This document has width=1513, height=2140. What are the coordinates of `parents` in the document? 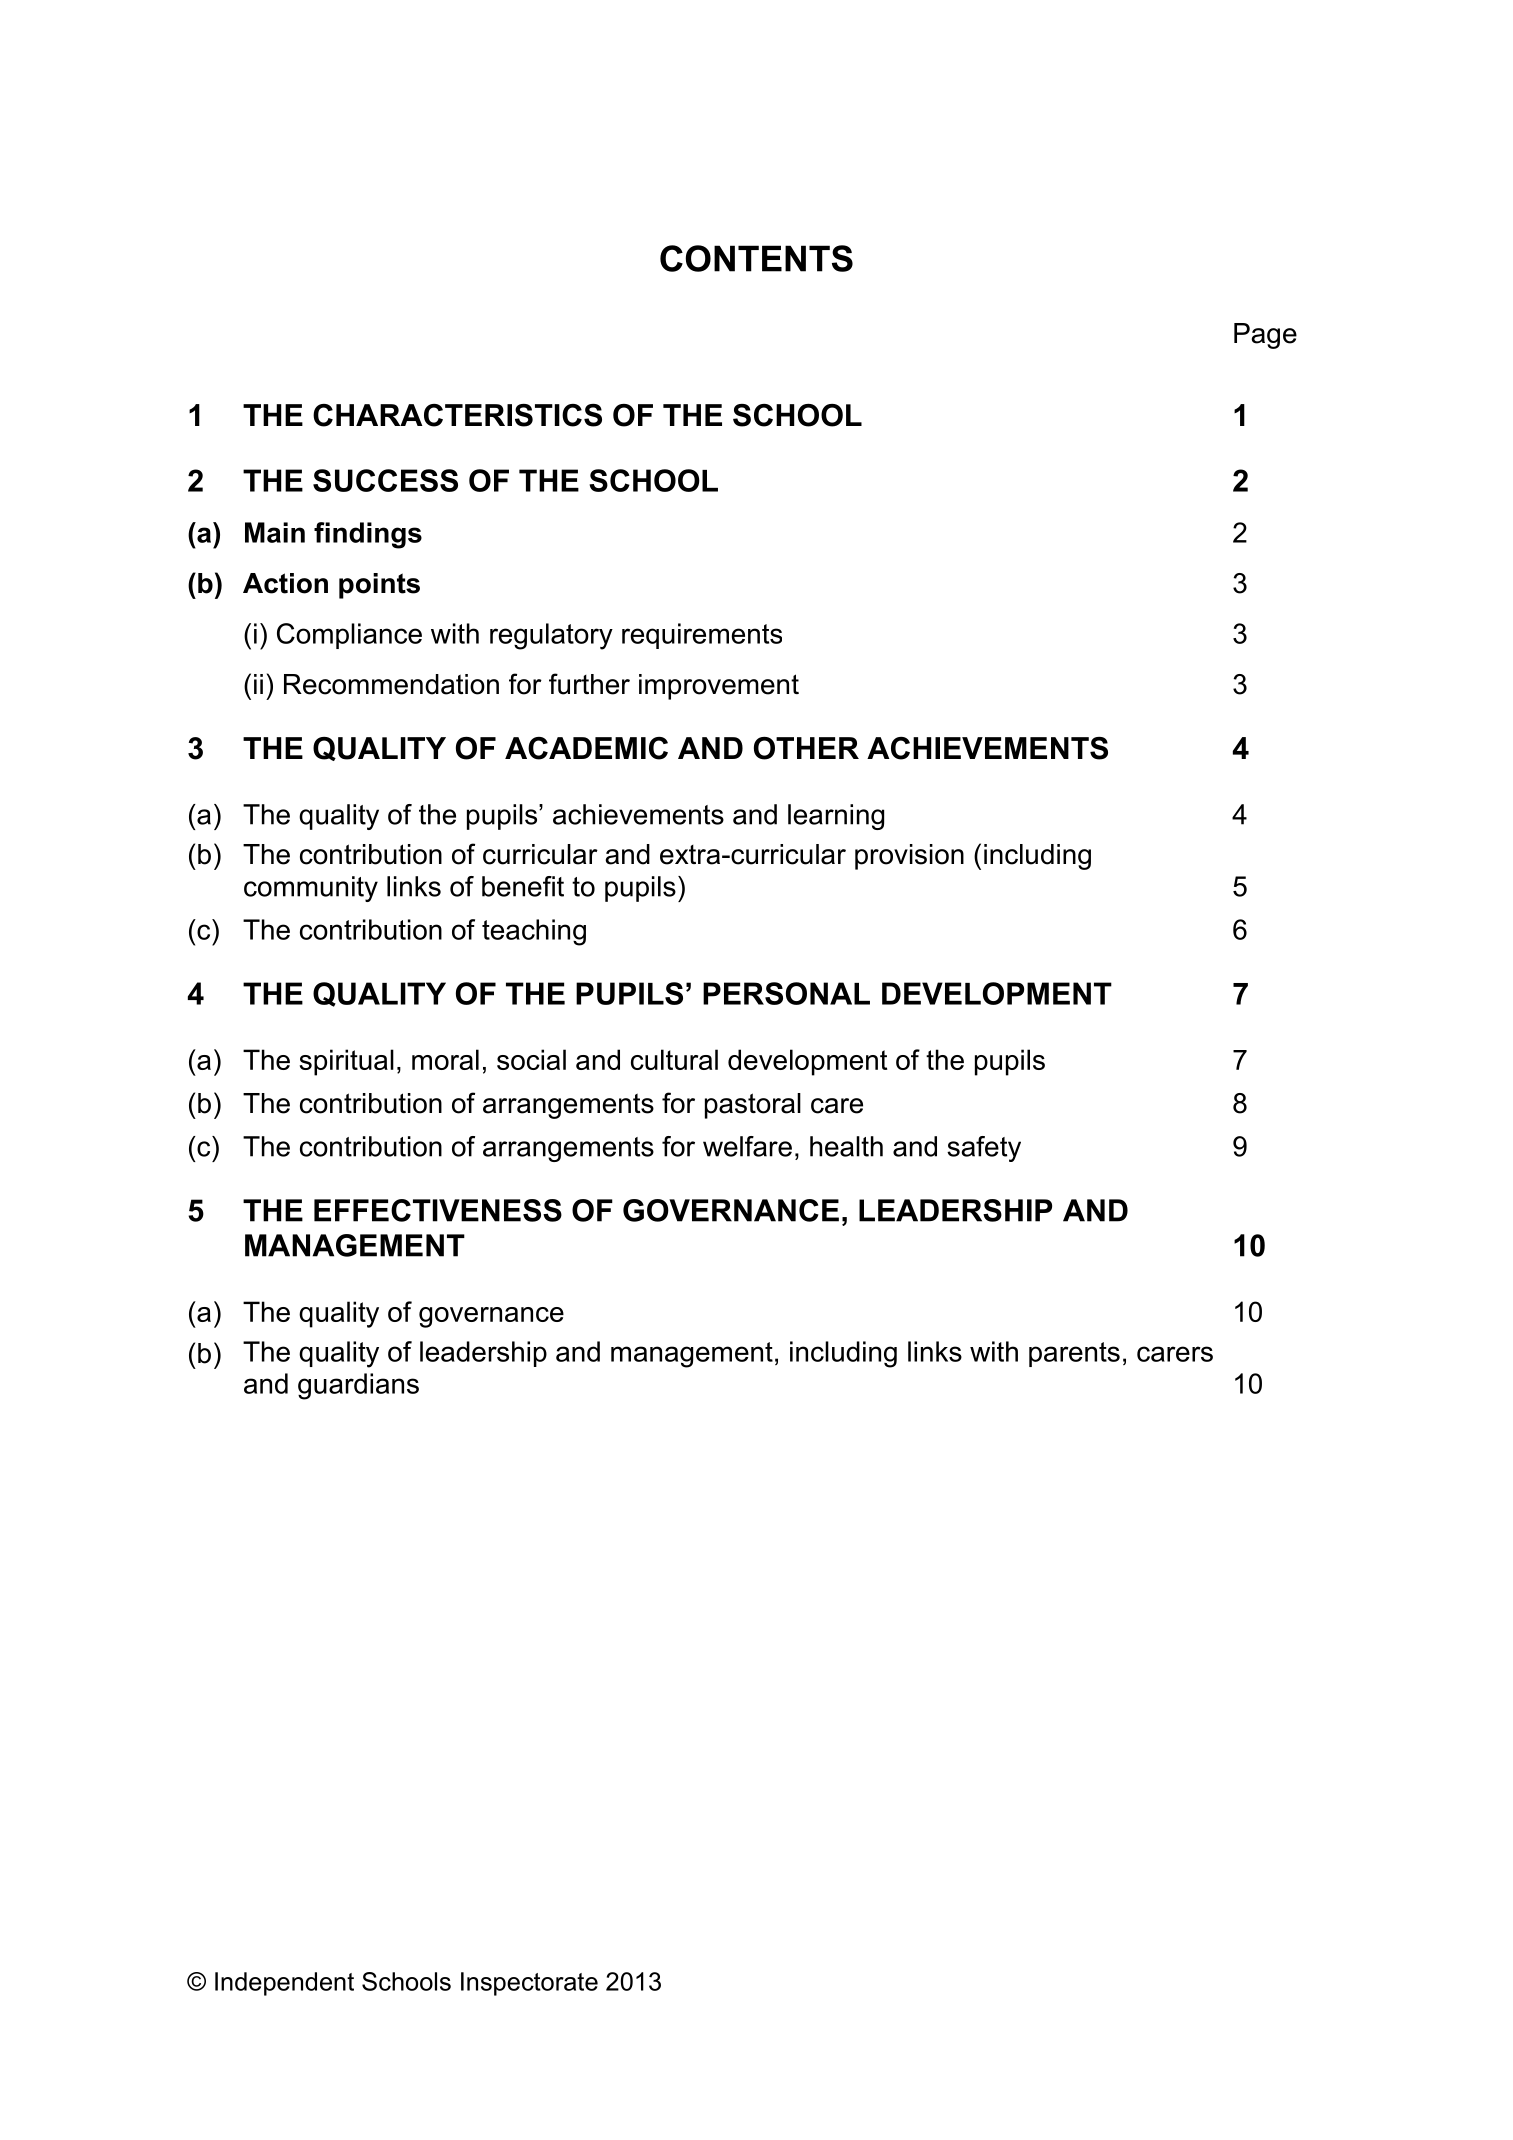 It's located at (1074, 1354).
